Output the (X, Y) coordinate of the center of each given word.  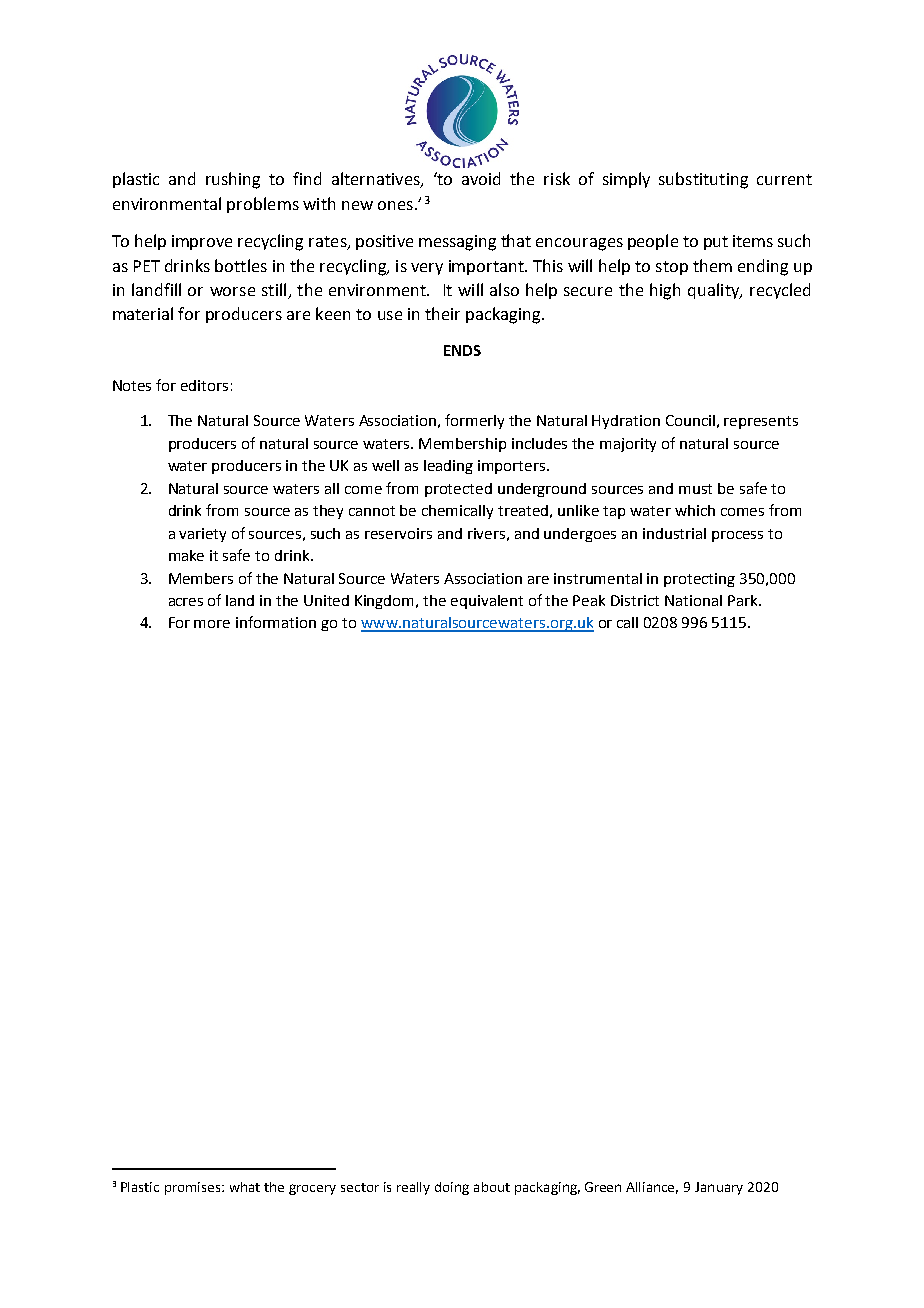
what (245, 1187)
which (695, 510)
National (693, 600)
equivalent (487, 602)
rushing (233, 180)
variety (202, 535)
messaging (457, 243)
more (212, 624)
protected (458, 490)
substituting (703, 180)
